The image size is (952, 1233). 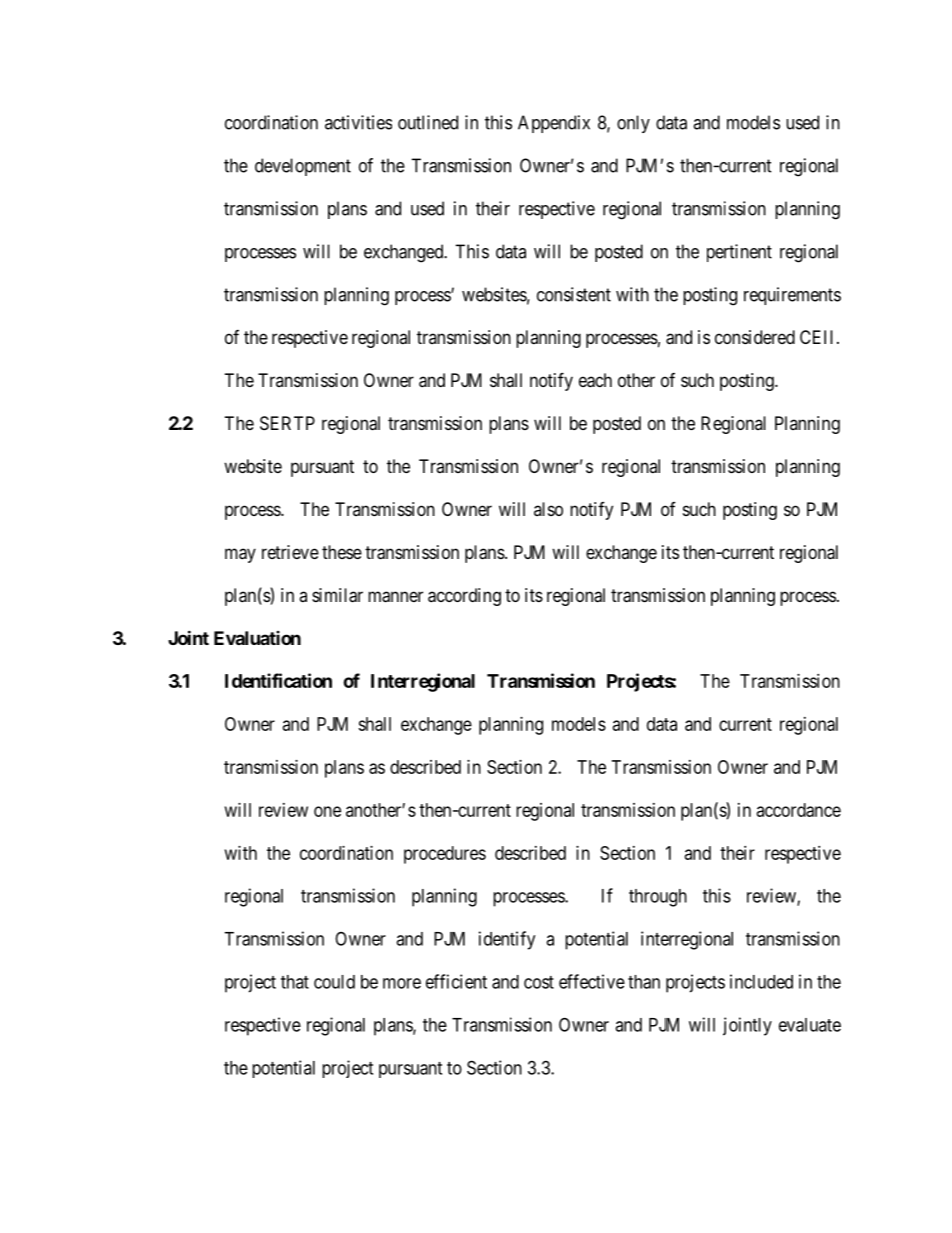 What do you see at coordinates (295, 982) in the screenshot?
I see `that` at bounding box center [295, 982].
